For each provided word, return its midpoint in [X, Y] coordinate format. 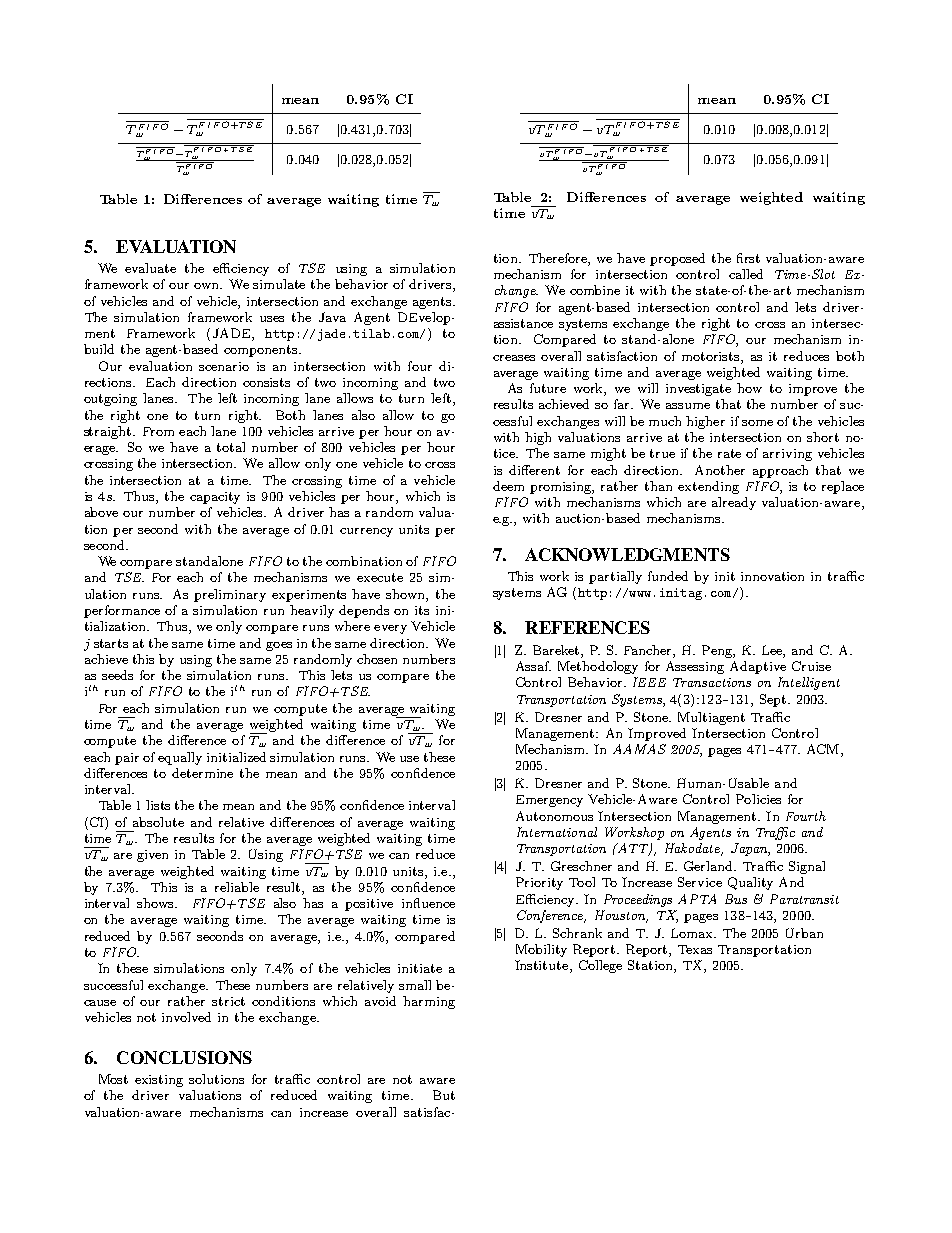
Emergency [549, 801]
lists [158, 805]
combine [595, 290]
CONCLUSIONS [184, 1057]
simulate [279, 284]
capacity [215, 498]
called [746, 274]
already [734, 503]
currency [366, 532]
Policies [758, 799]
